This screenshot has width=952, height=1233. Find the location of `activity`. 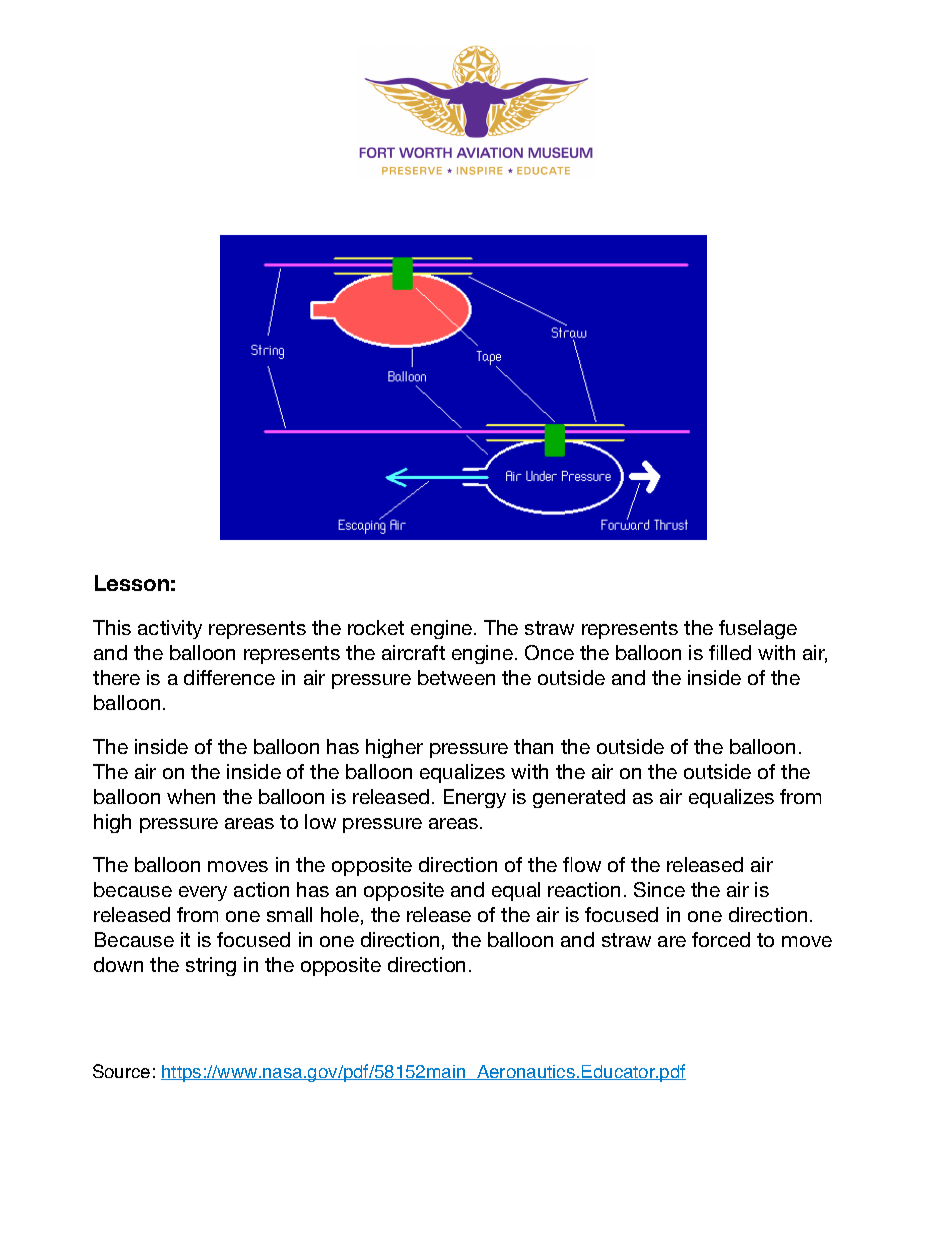

activity is located at coordinates (170, 629).
